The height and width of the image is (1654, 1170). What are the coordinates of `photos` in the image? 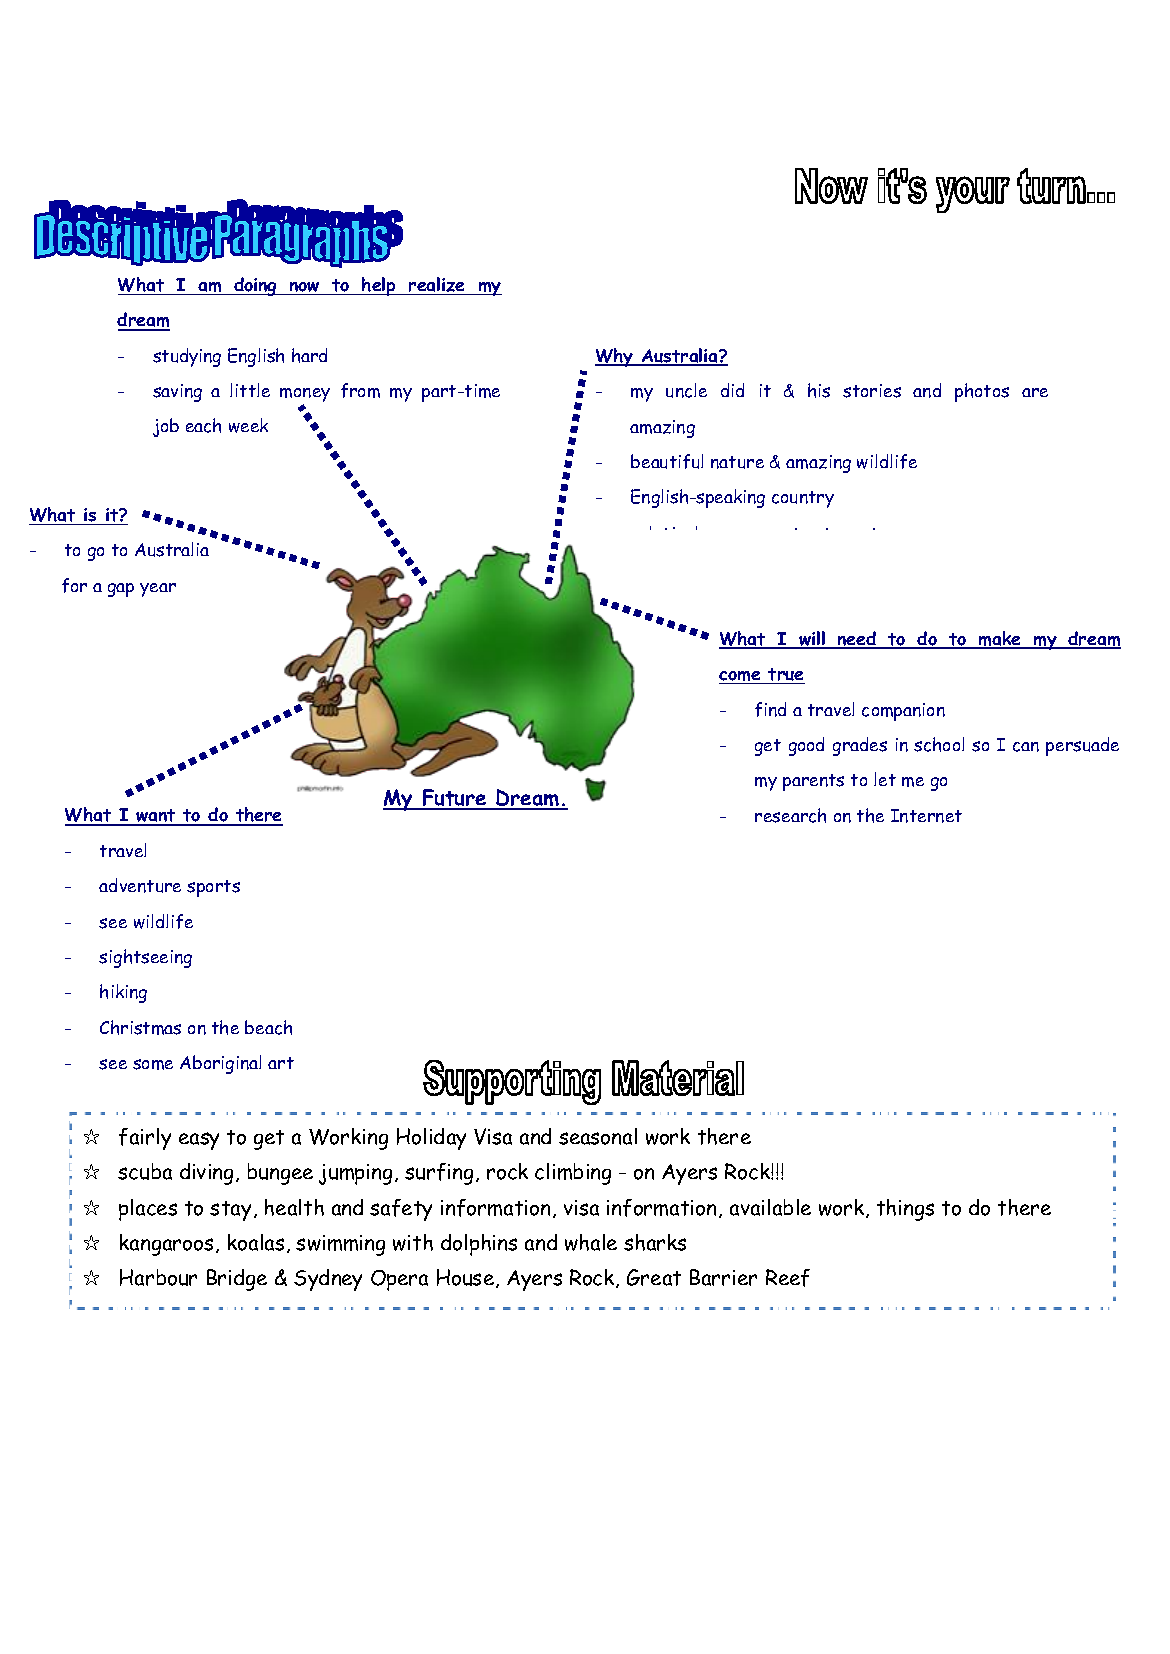 It's located at (982, 392).
